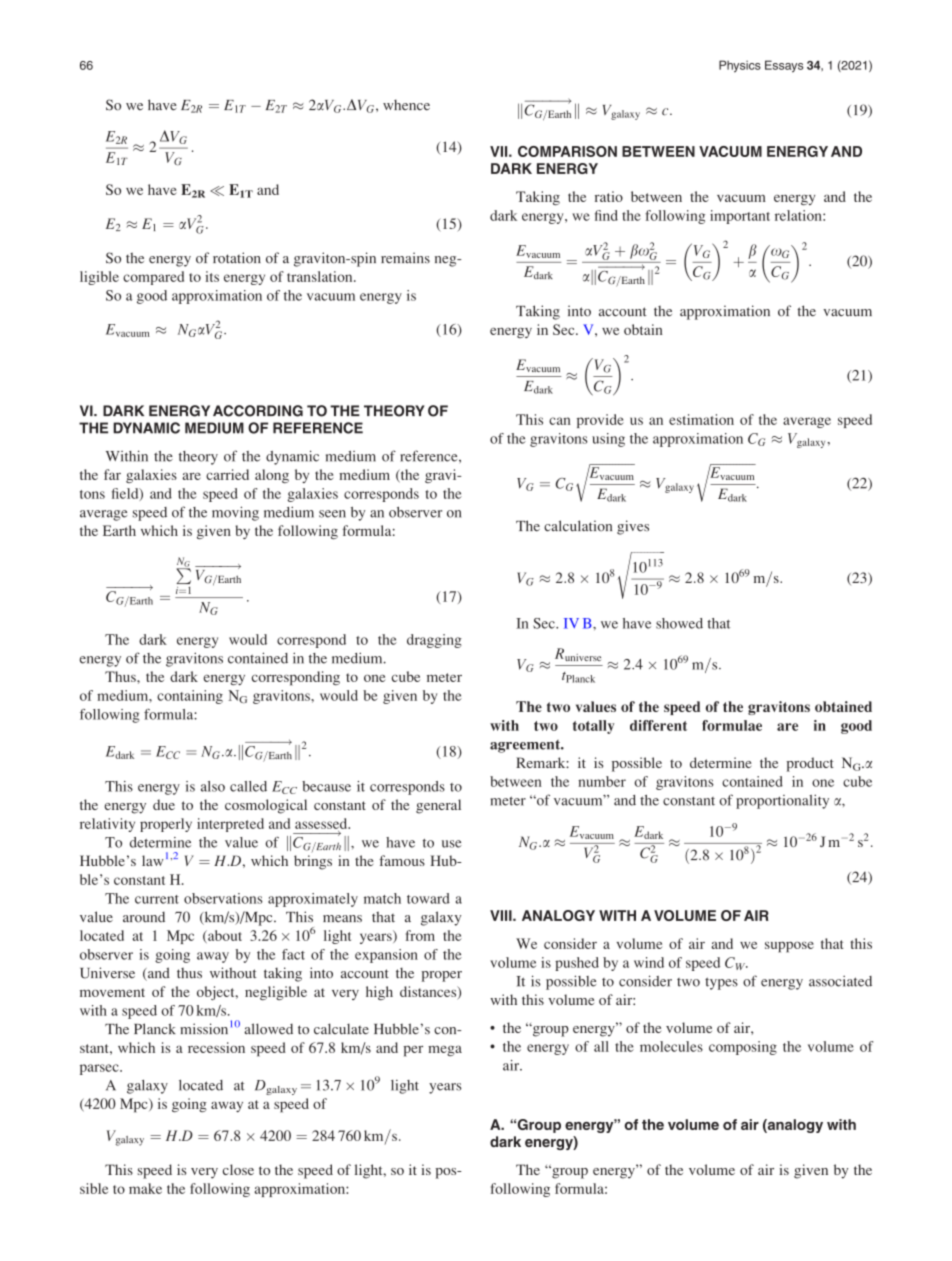 The image size is (952, 1261). Describe the element at coordinates (701, 419) in the document. I see `estimation` at that location.
